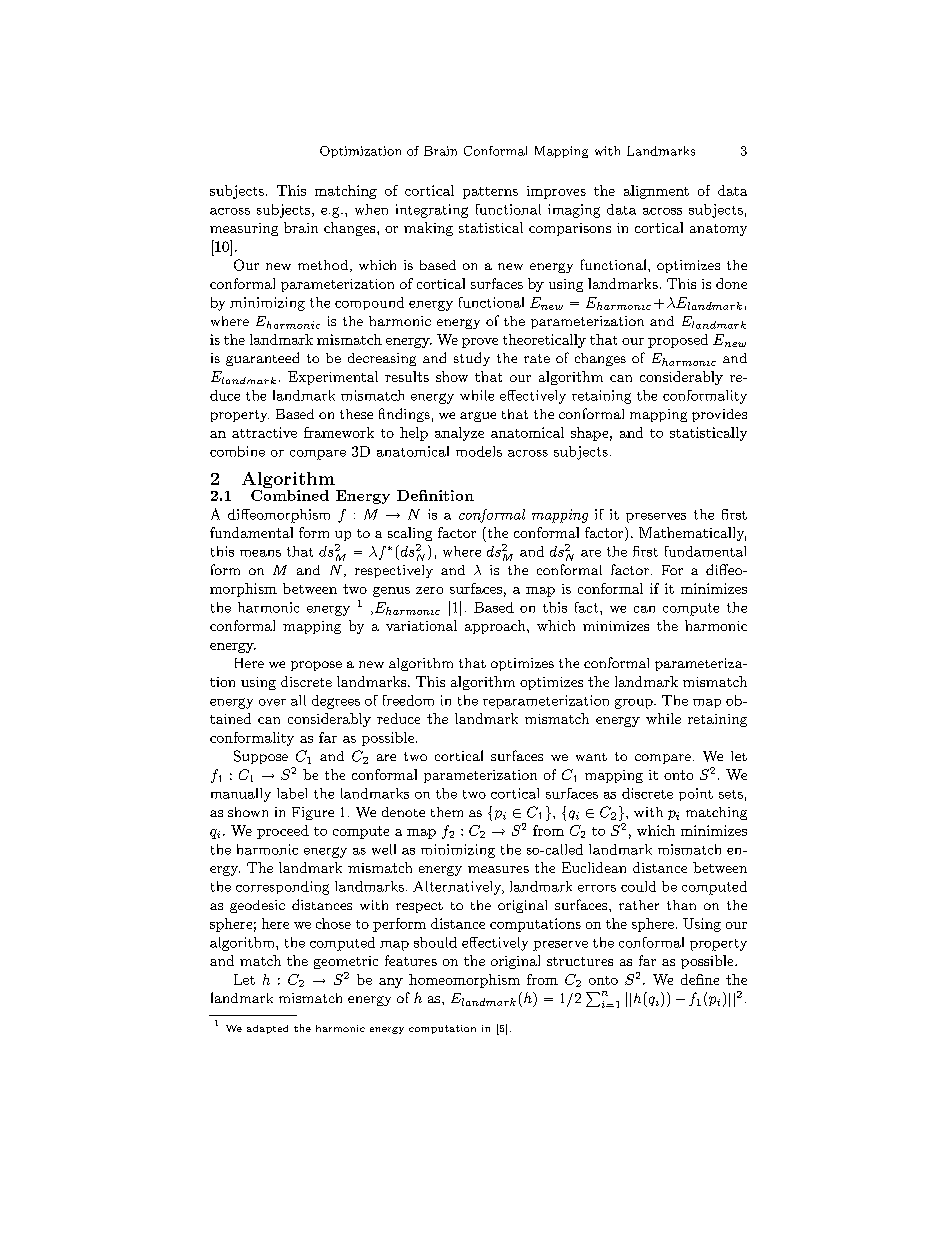 This page has height=1233, width=952. What do you see at coordinates (478, 417) in the page?
I see `argue` at bounding box center [478, 417].
